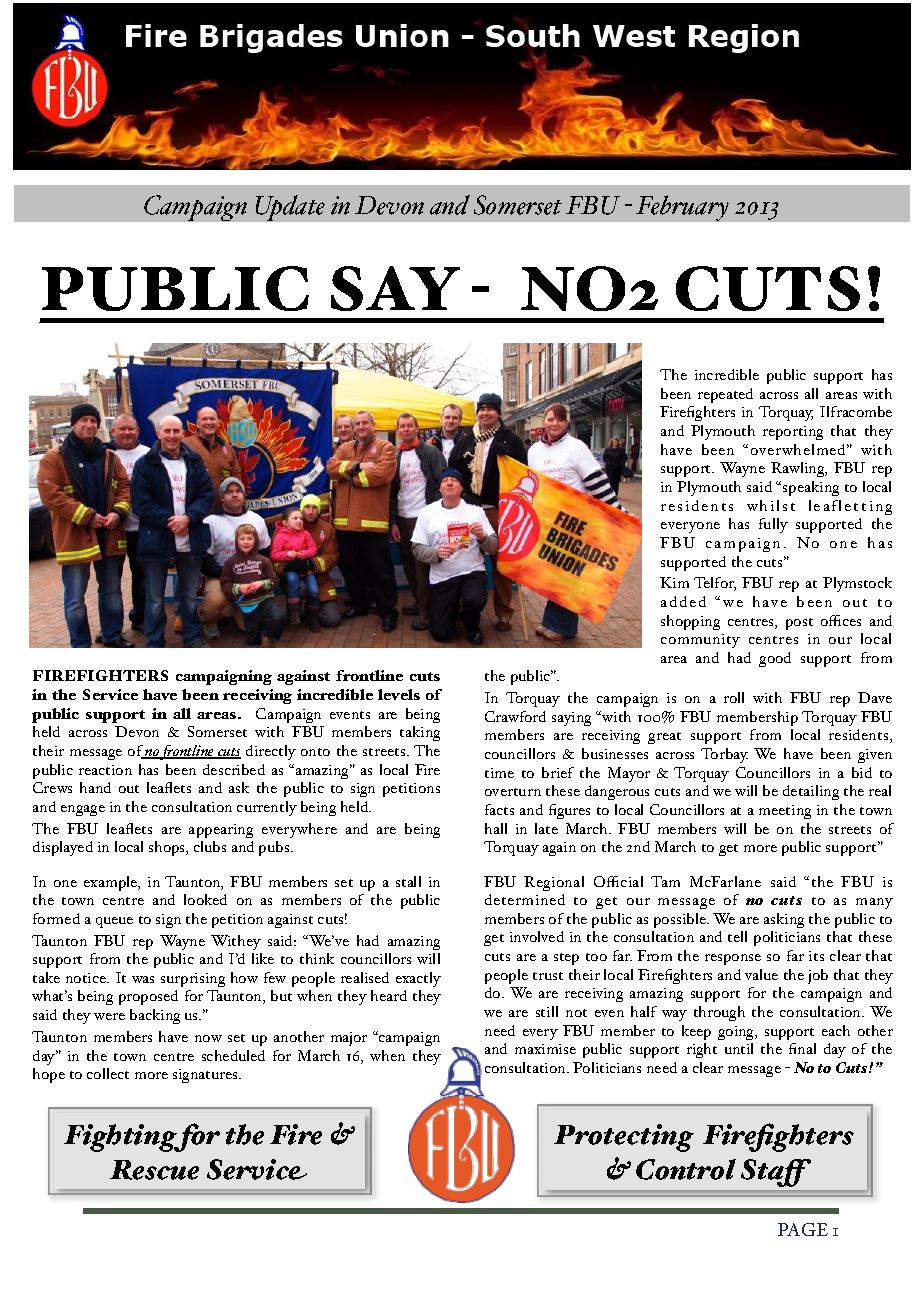 The width and height of the document is (924, 1308). I want to click on example, so click(112, 883).
